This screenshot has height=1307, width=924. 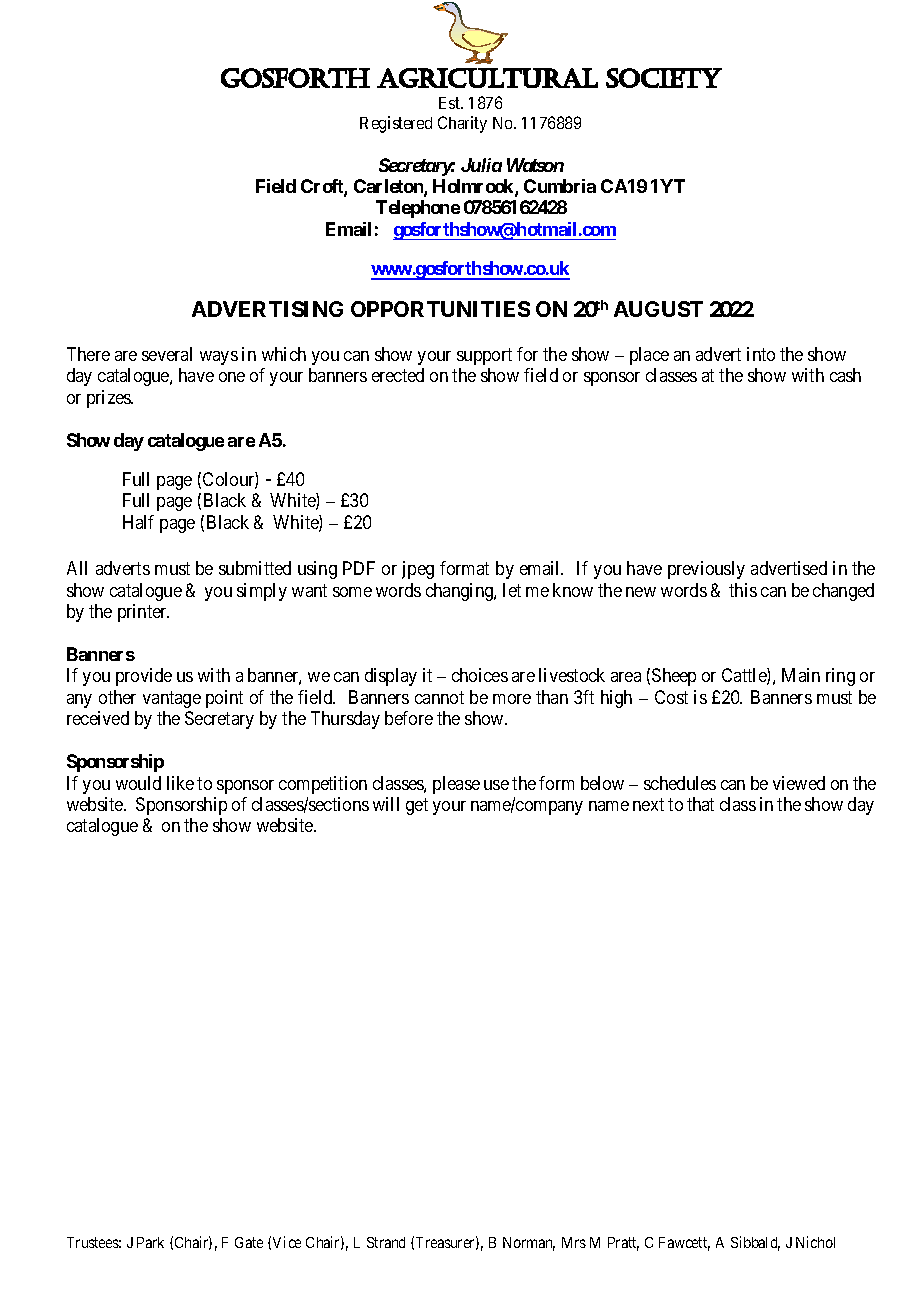 I want to click on Main, so click(x=801, y=675).
